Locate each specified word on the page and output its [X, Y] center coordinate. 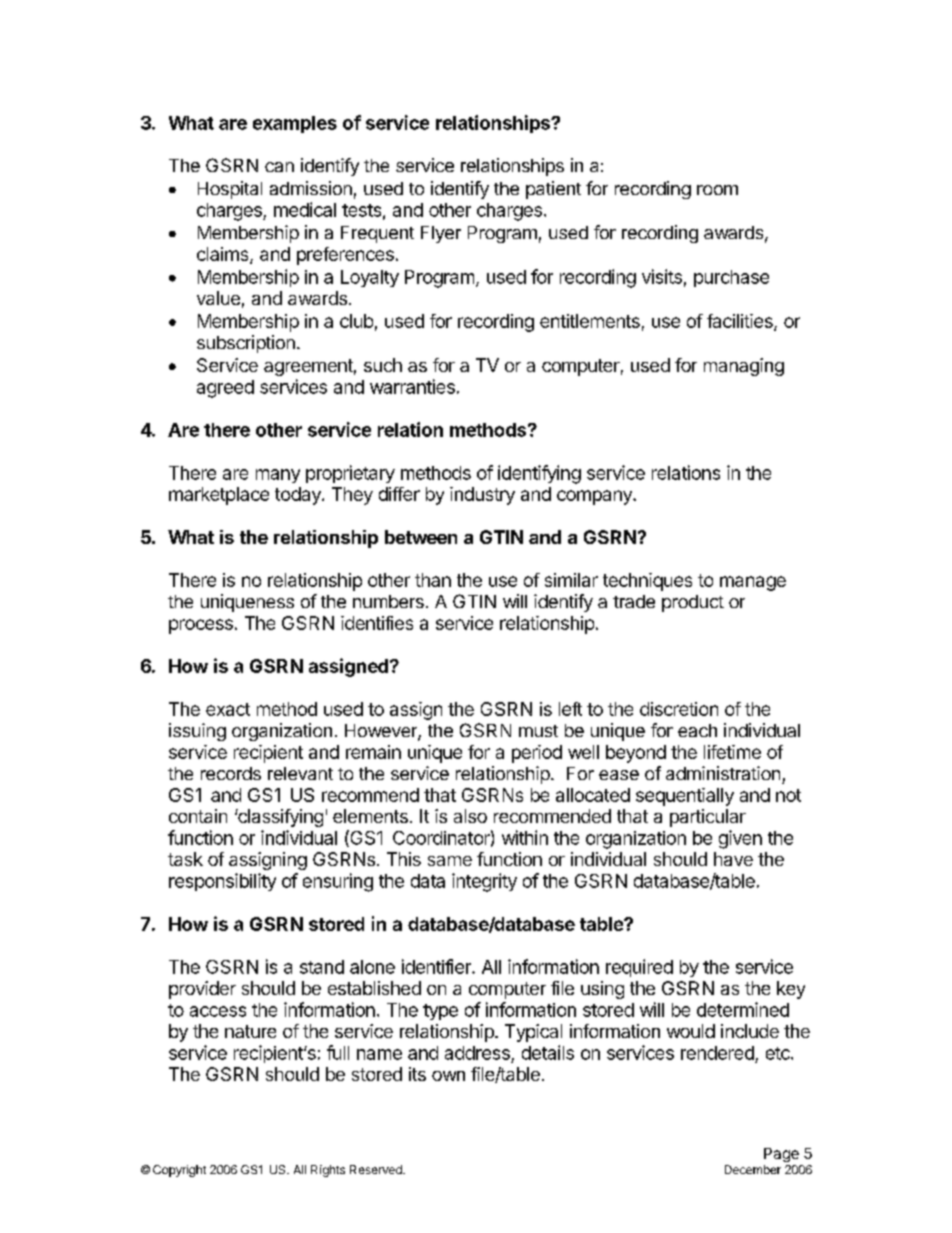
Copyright [179, 1171]
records [231, 773]
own [448, 1076]
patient [553, 190]
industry [482, 496]
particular [708, 818]
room [717, 190]
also [470, 816]
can [279, 167]
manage [753, 583]
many [278, 476]
